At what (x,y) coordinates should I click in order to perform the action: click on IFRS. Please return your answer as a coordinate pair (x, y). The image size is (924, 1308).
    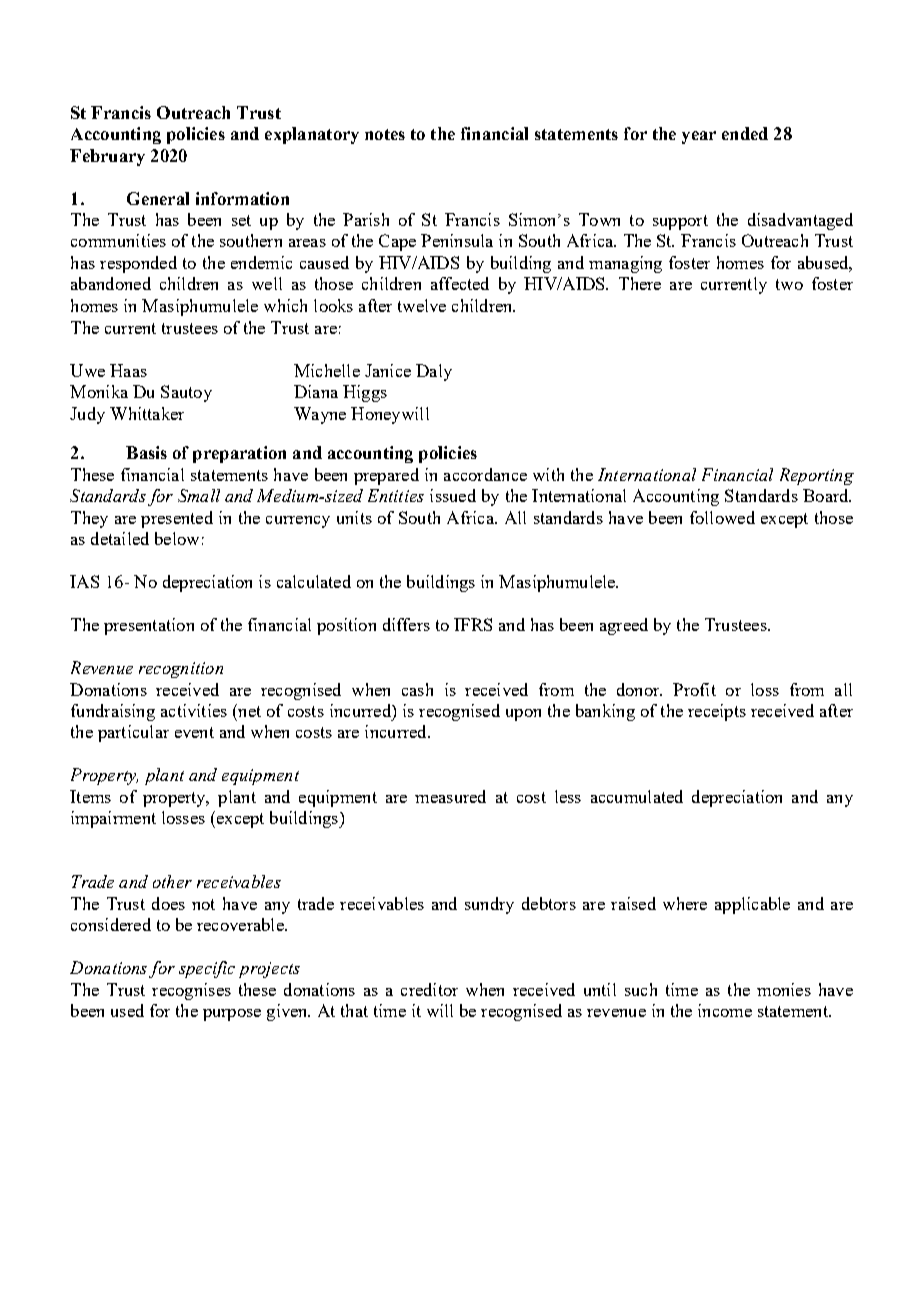
    Looking at the image, I should click on (473, 624).
